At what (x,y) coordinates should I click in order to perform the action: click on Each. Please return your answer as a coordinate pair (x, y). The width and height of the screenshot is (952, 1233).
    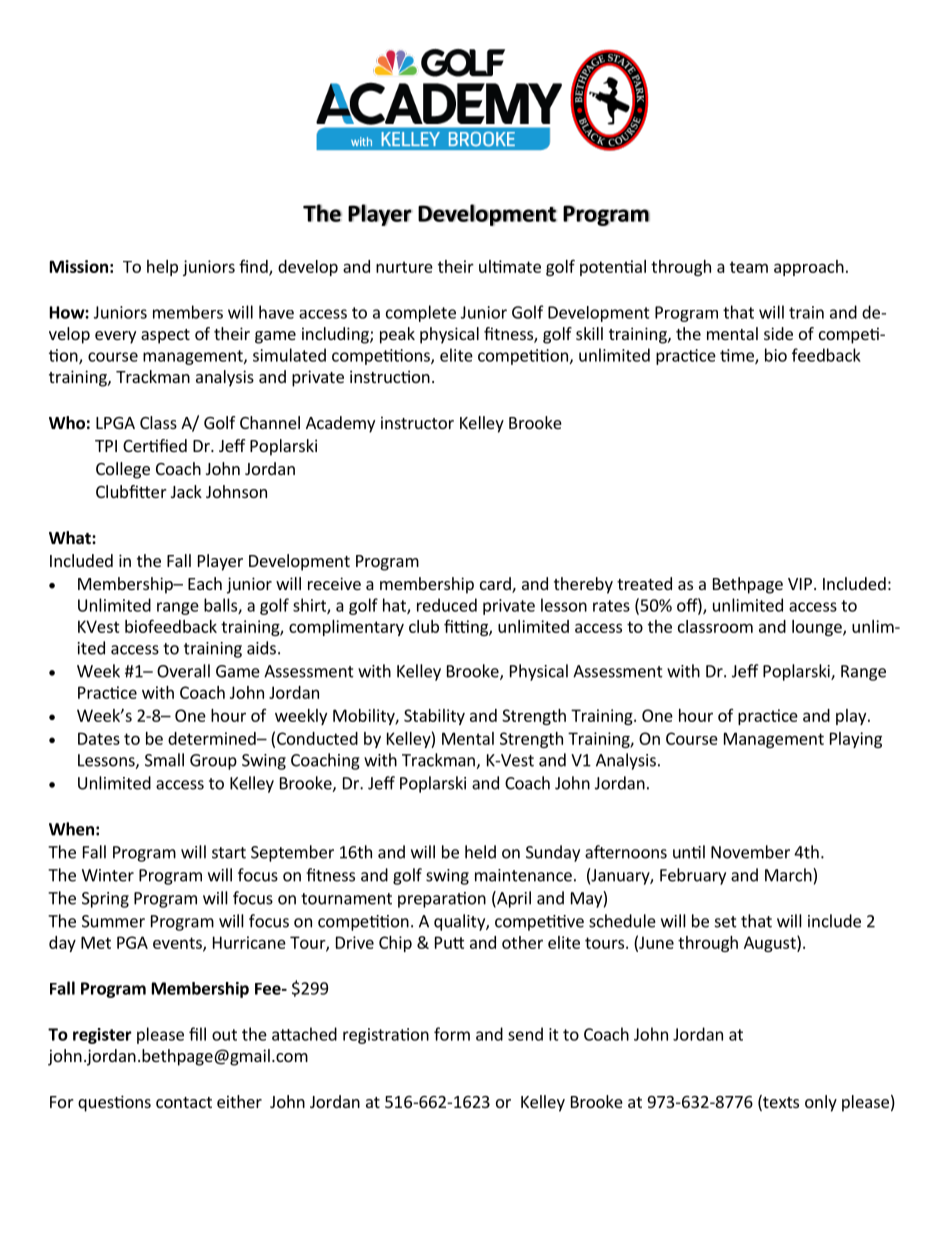
    Looking at the image, I should click on (205, 583).
